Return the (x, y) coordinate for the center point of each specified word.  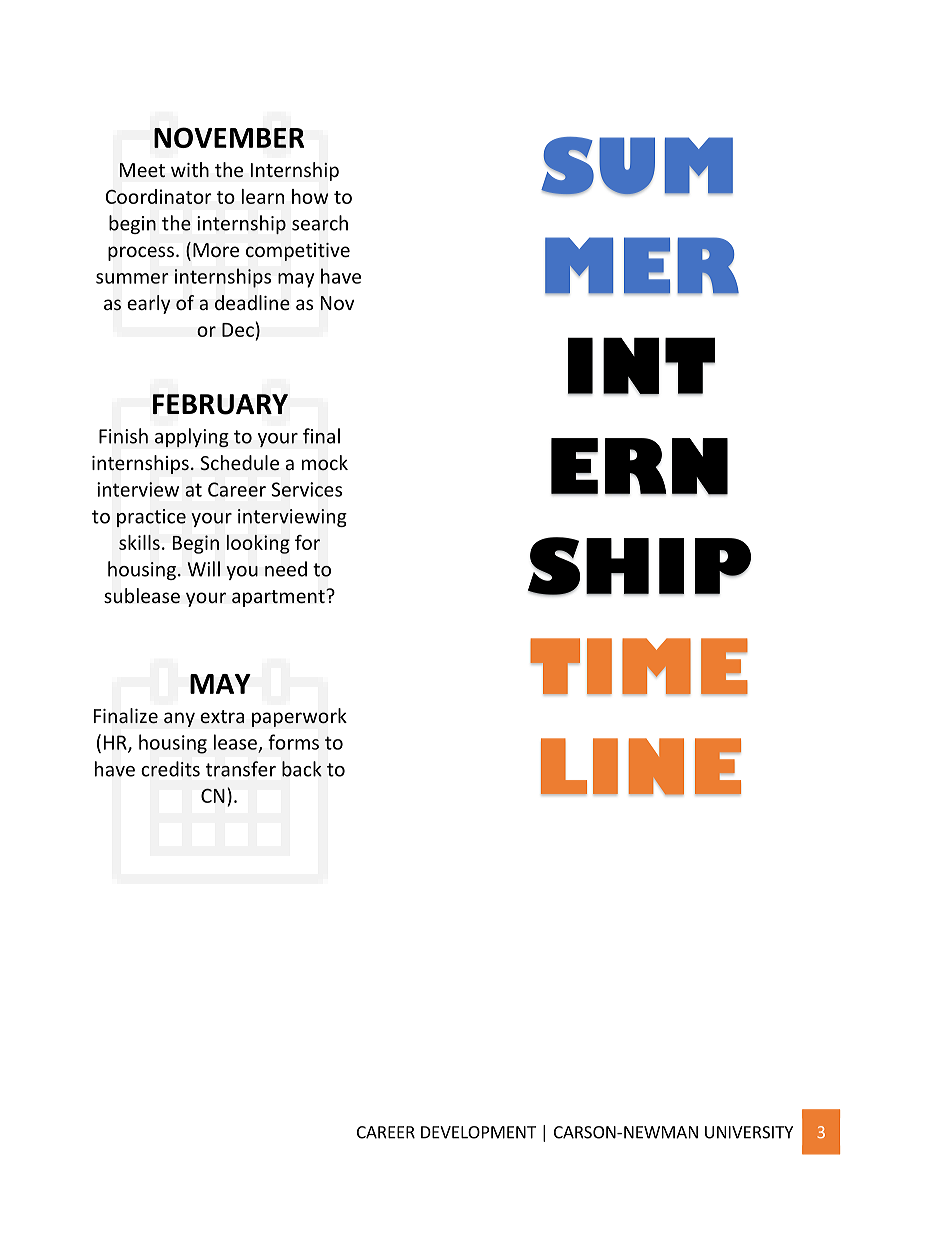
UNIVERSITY (749, 1132)
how (310, 196)
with (190, 169)
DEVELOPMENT (478, 1132)
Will (203, 569)
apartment (279, 598)
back (302, 769)
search (320, 223)
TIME (639, 666)
